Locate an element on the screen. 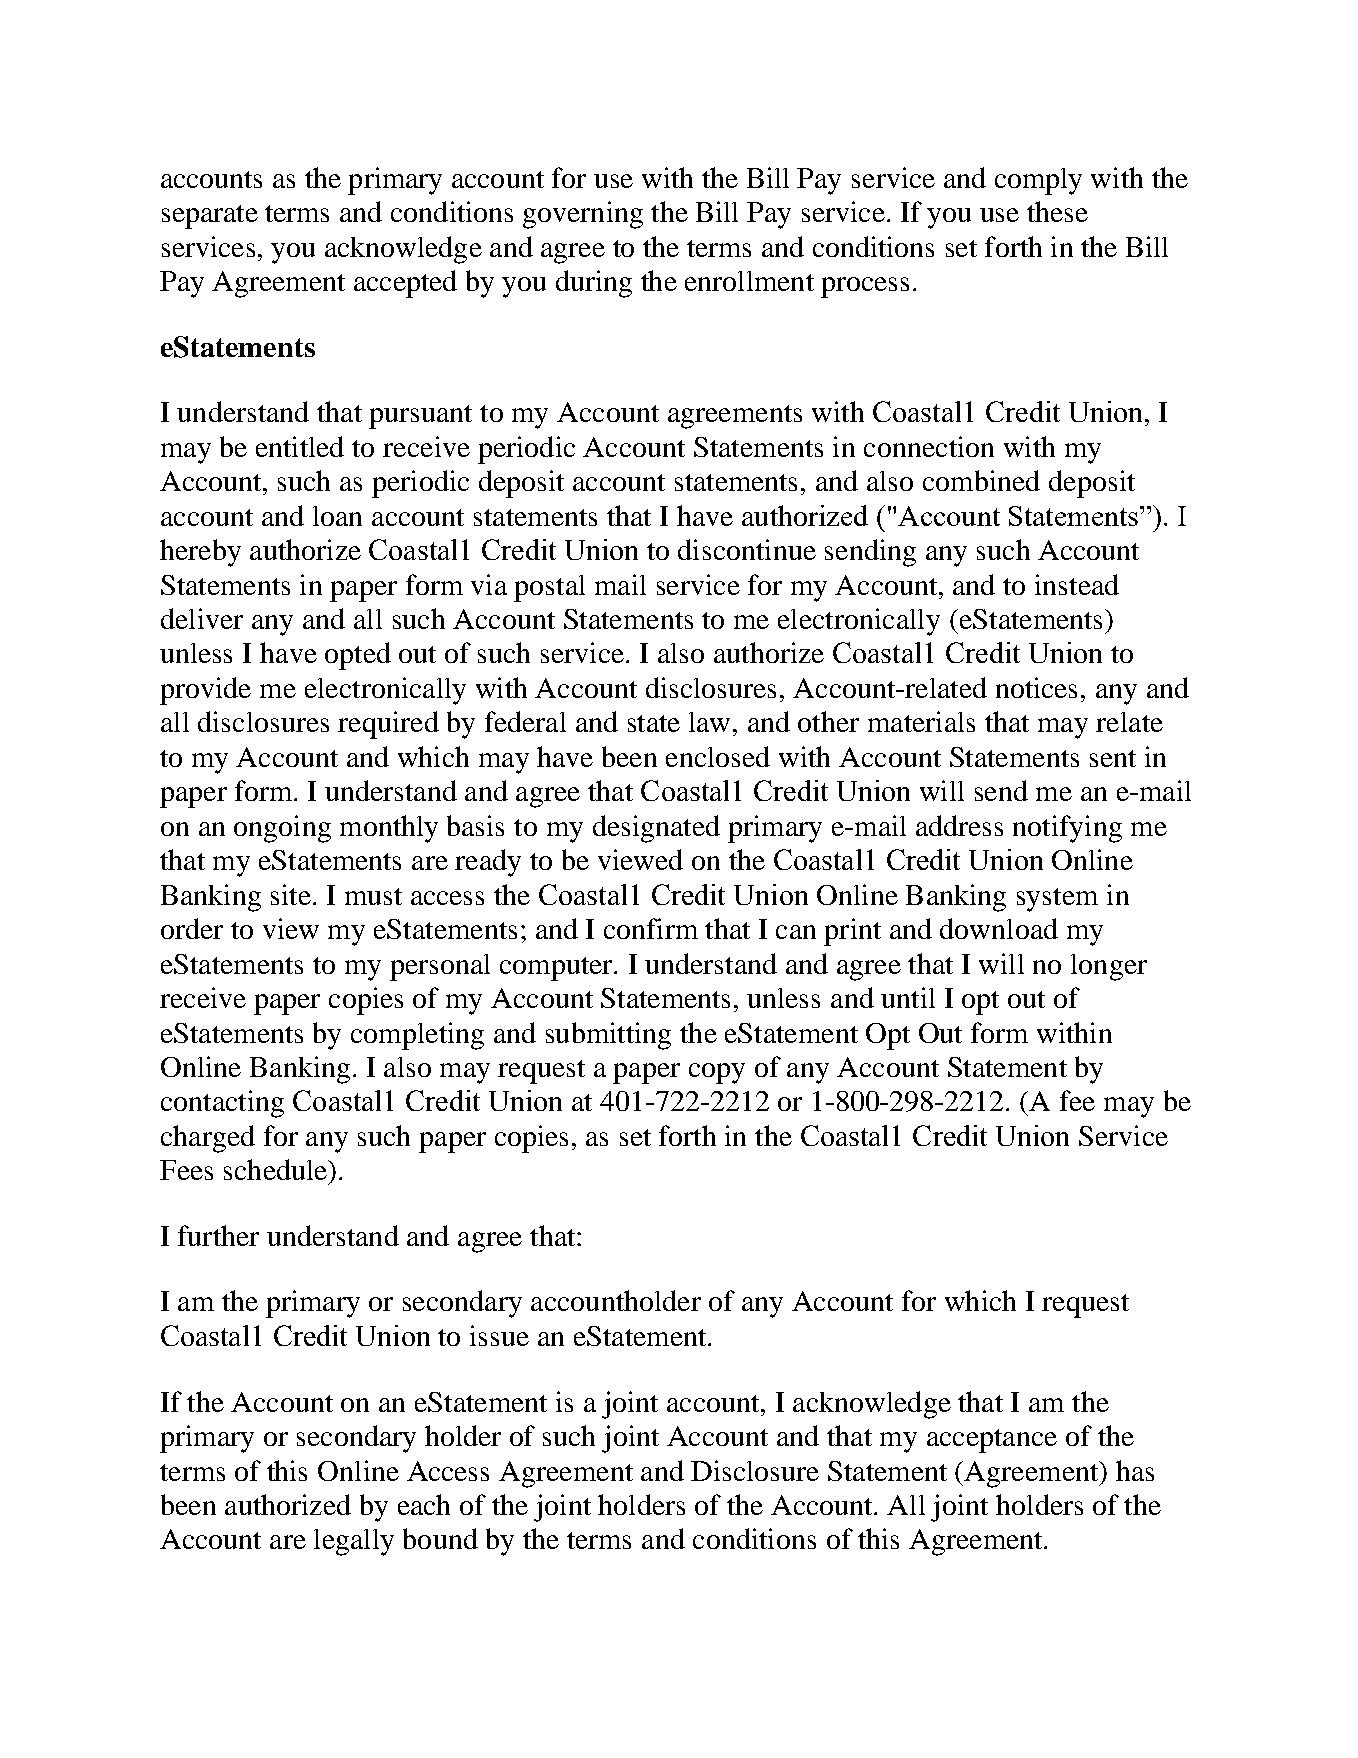 This screenshot has width=1358, height=1758. opted is located at coordinates (358, 656).
